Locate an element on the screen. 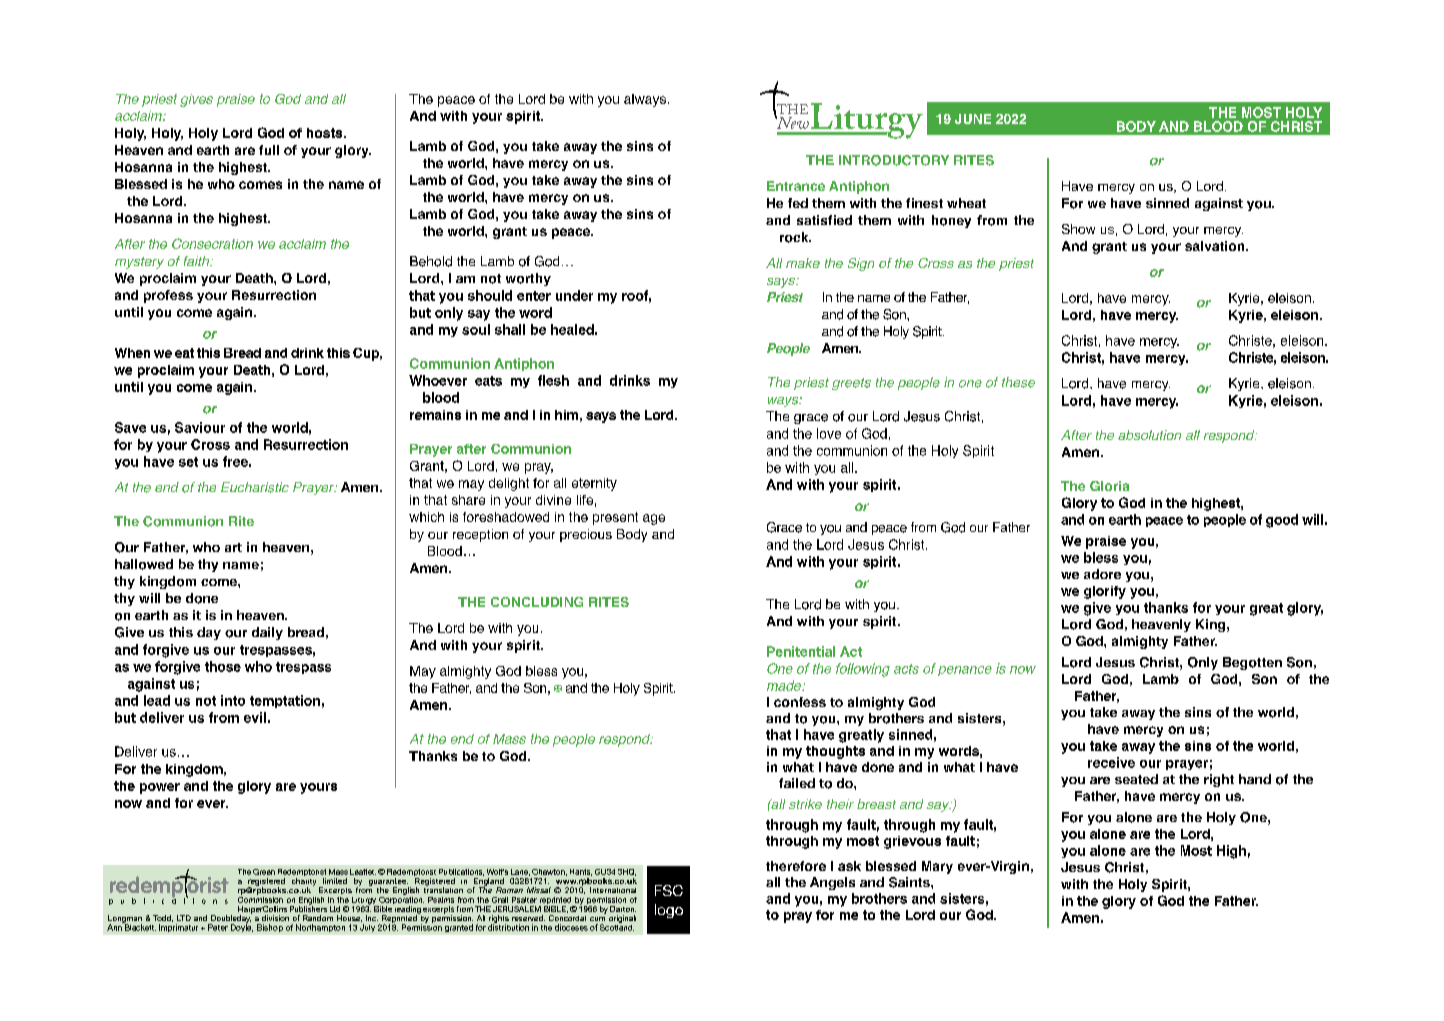 This screenshot has width=1444, height=1021. Mary is located at coordinates (937, 867).
